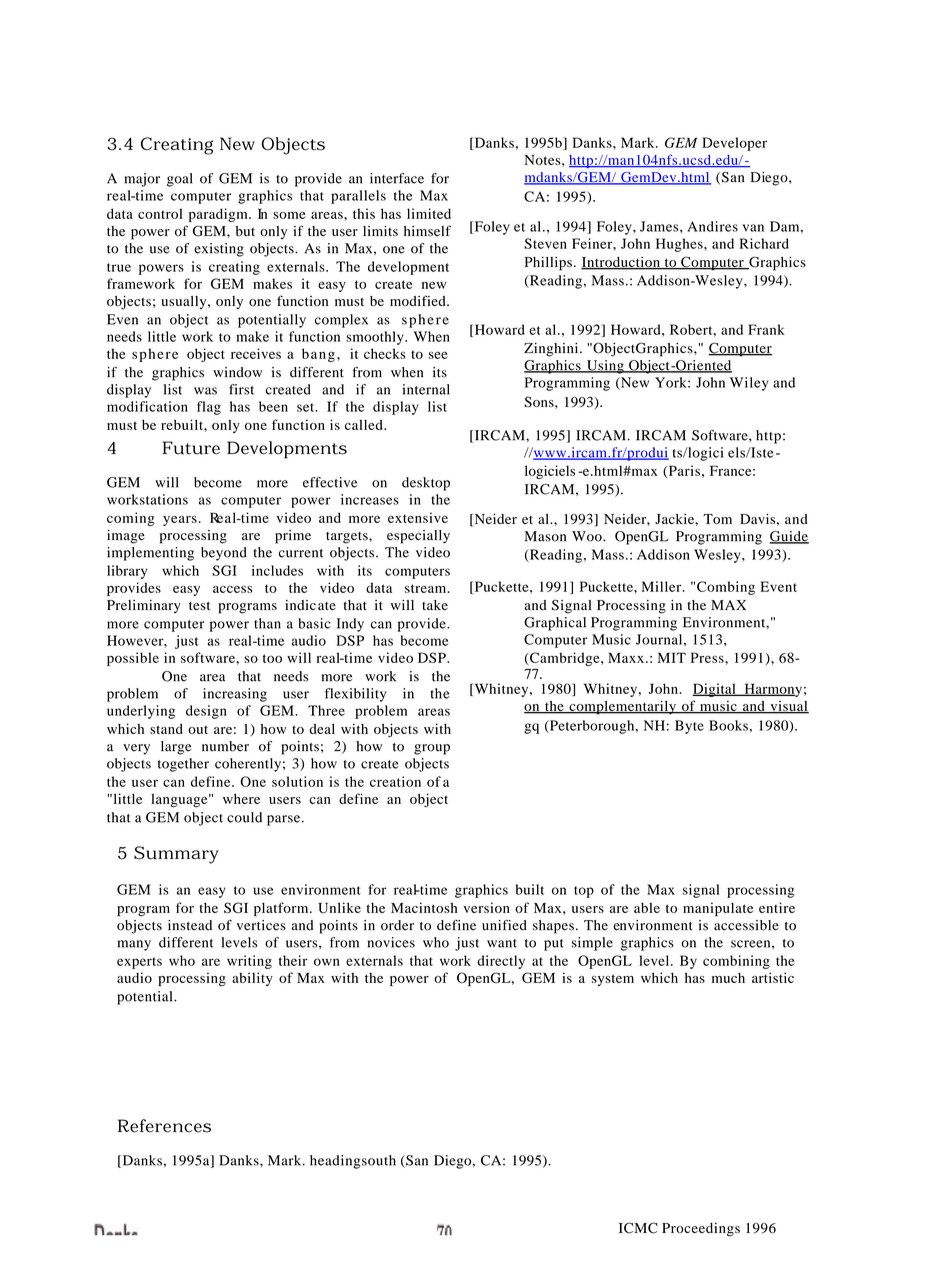 Image resolution: width=936 pixels, height=1288 pixels. Describe the element at coordinates (717, 519) in the screenshot. I see `Tom` at that location.
